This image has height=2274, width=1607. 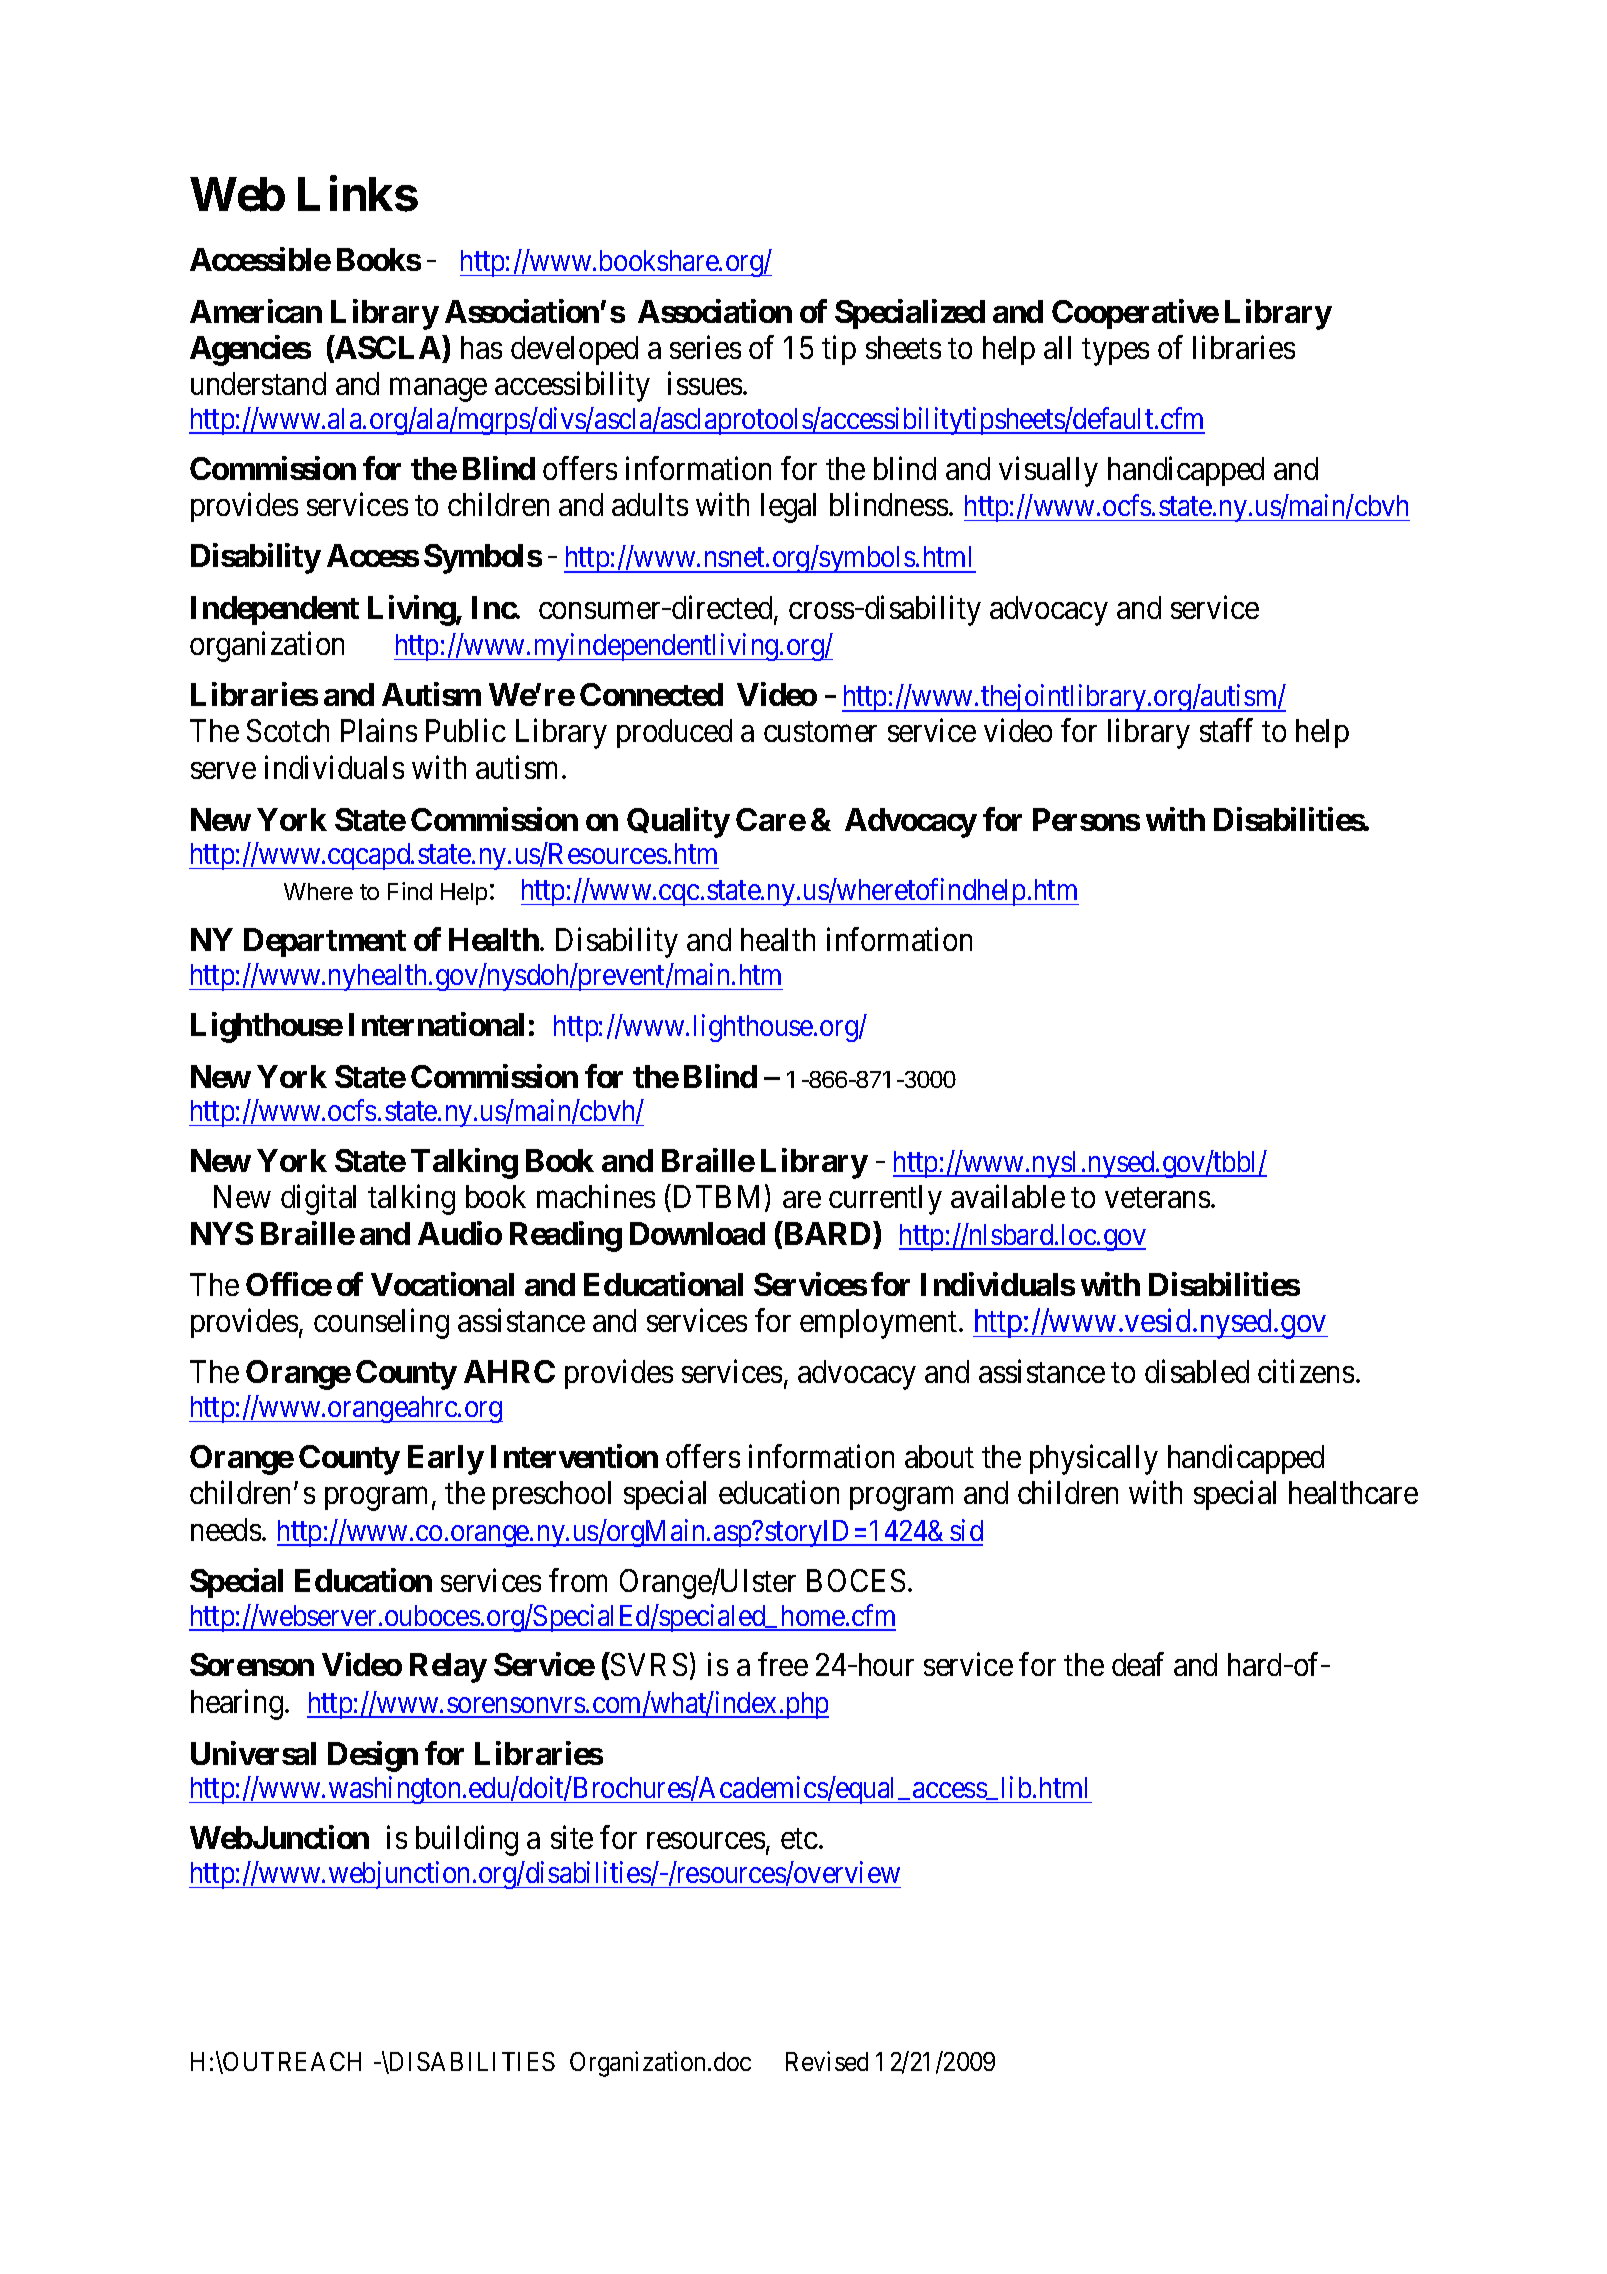 I want to click on types, so click(x=1115, y=352).
